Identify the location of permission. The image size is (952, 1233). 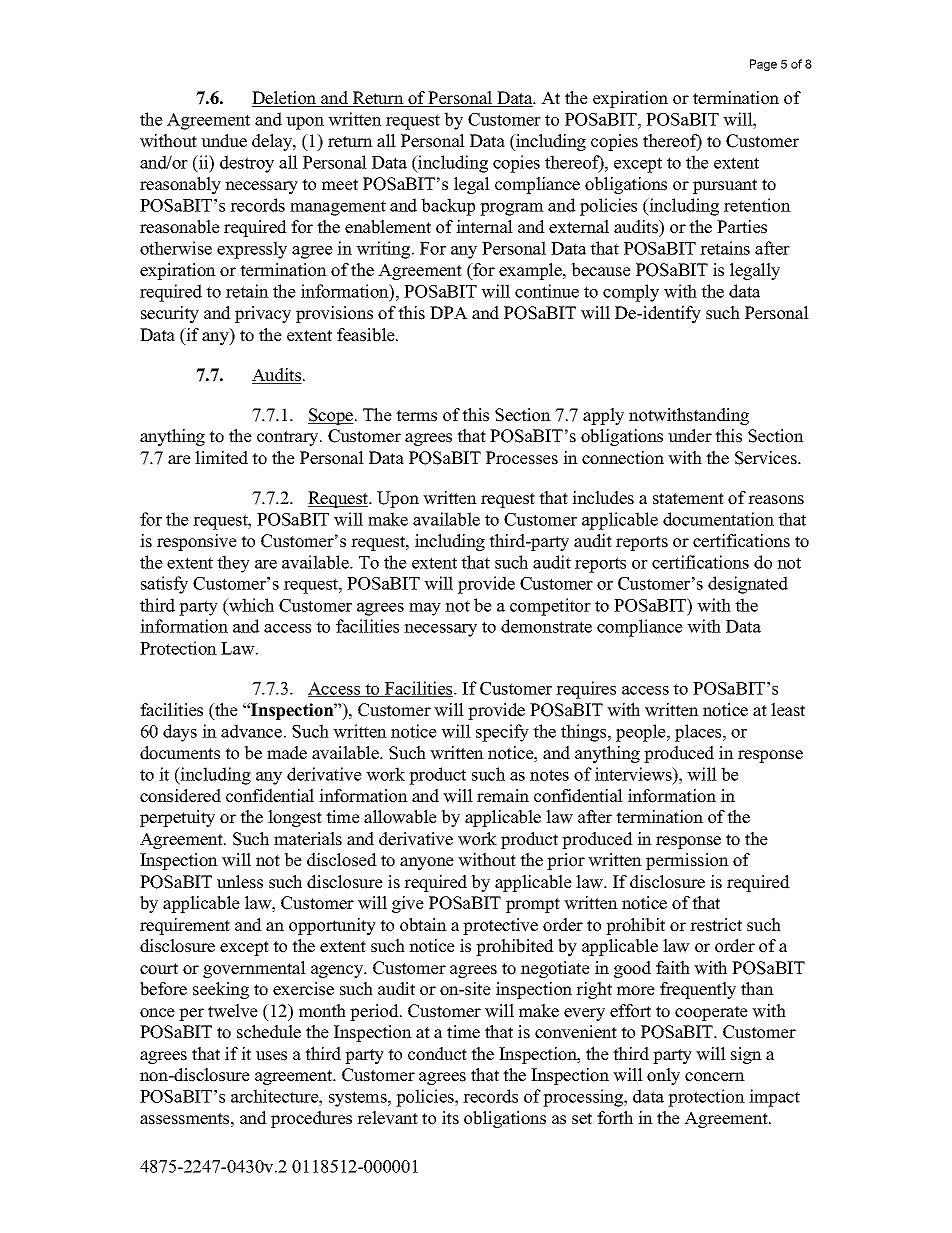
(687, 861).
